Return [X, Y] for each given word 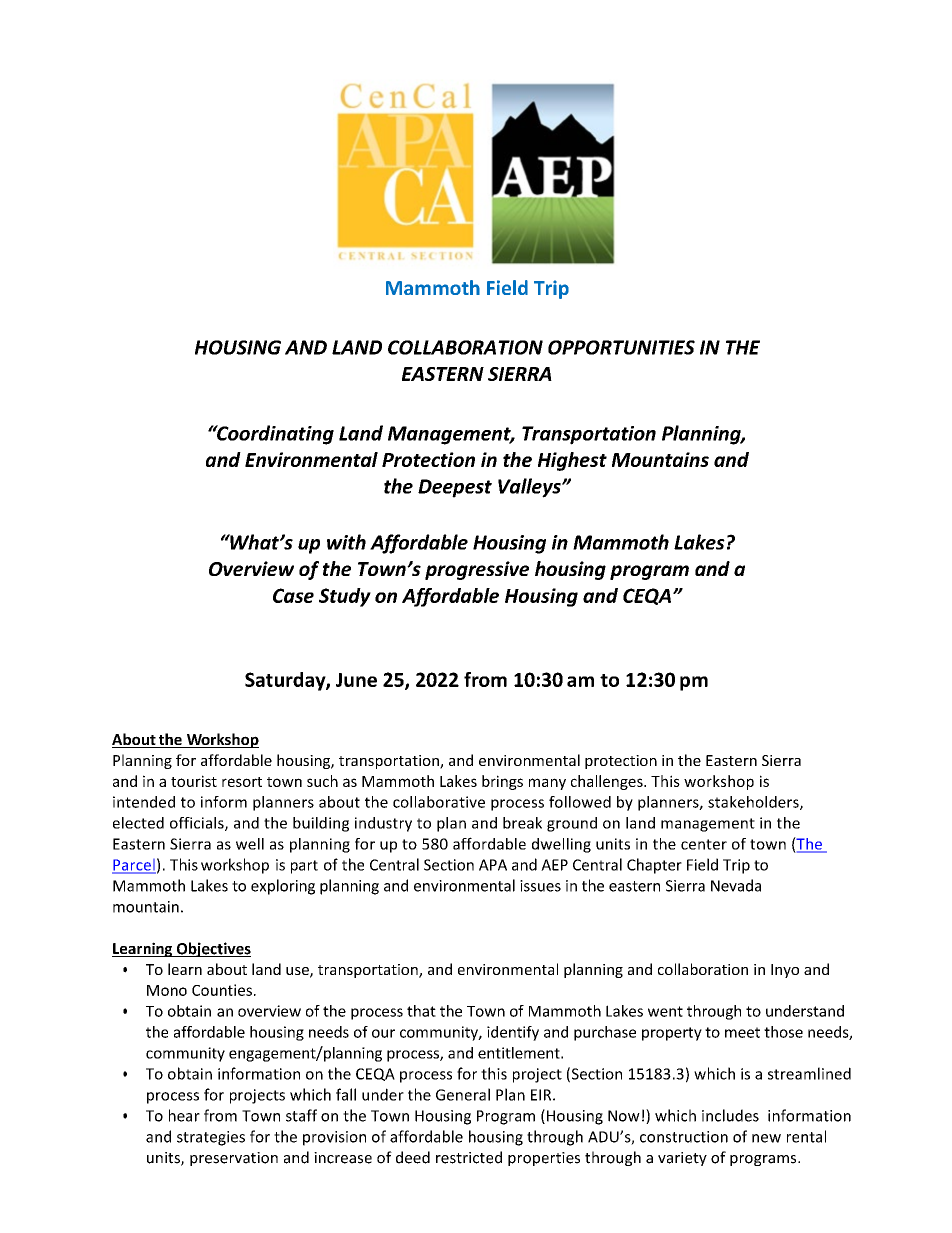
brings [502, 782]
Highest [572, 461]
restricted [469, 1157]
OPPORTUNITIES [621, 347]
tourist [194, 781]
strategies [211, 1138]
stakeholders [754, 803]
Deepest [455, 488]
